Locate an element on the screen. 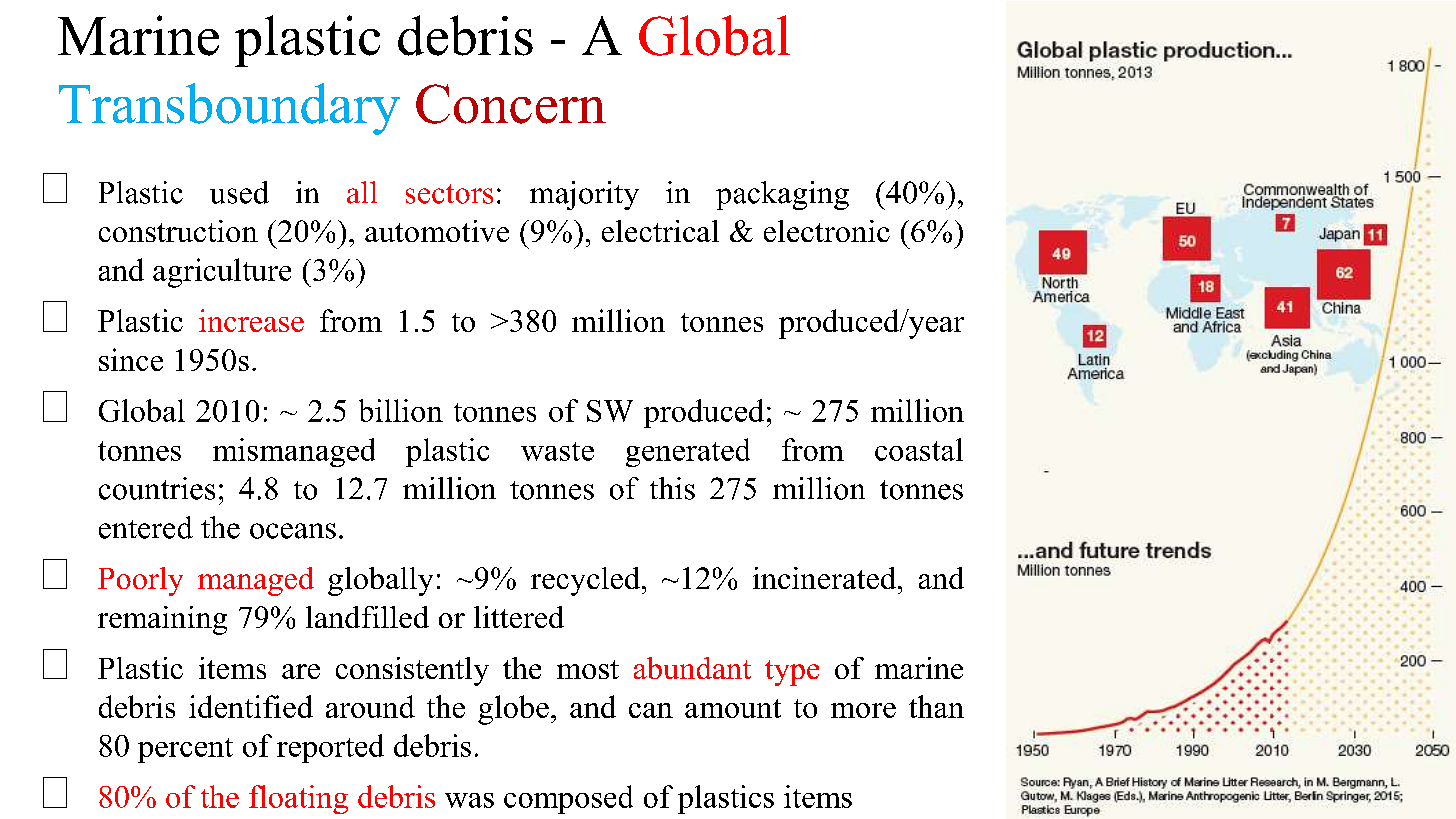 The height and width of the screenshot is (819, 1456). used is located at coordinates (239, 192).
